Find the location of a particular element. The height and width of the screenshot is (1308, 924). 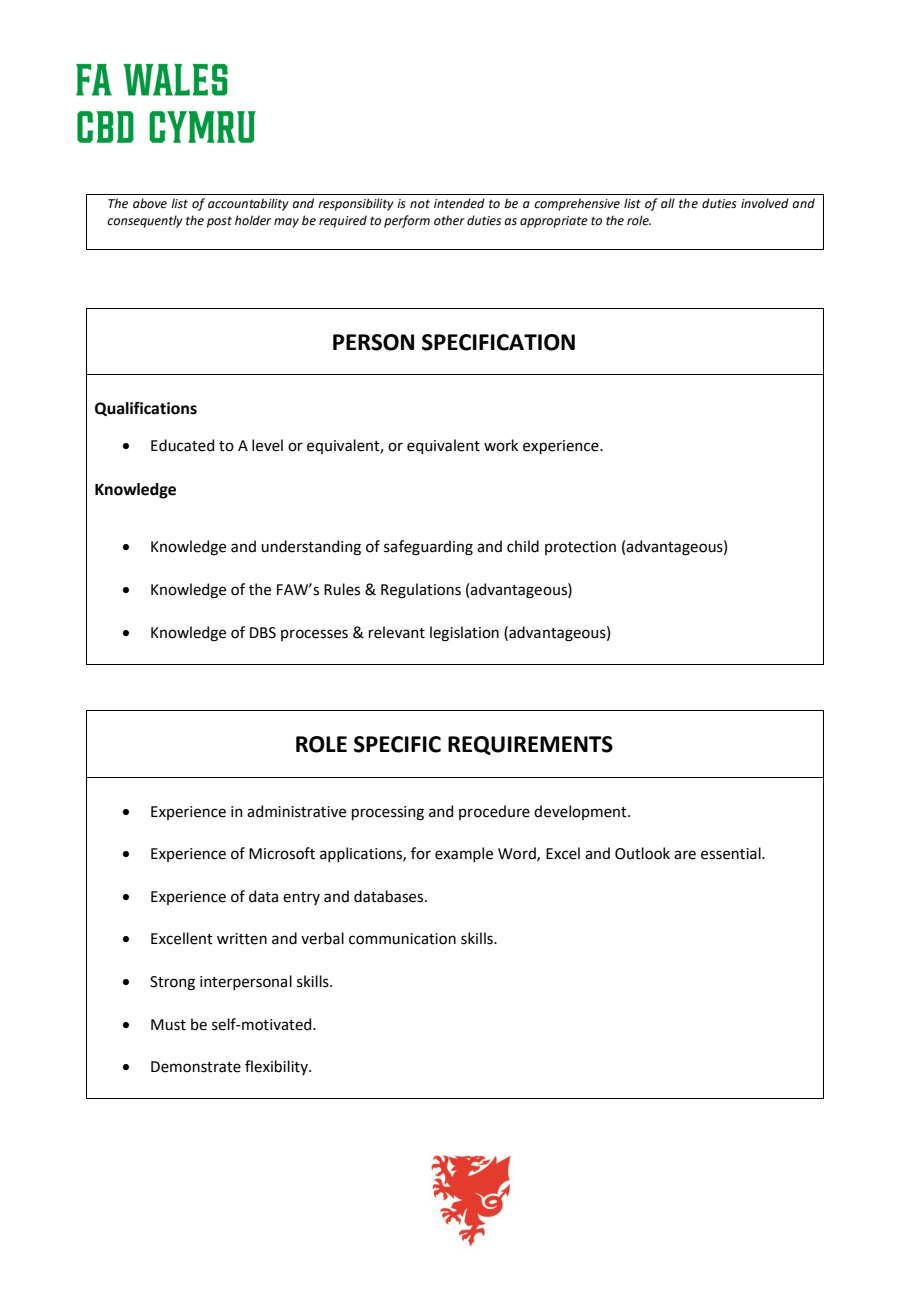

protection is located at coordinates (580, 548).
